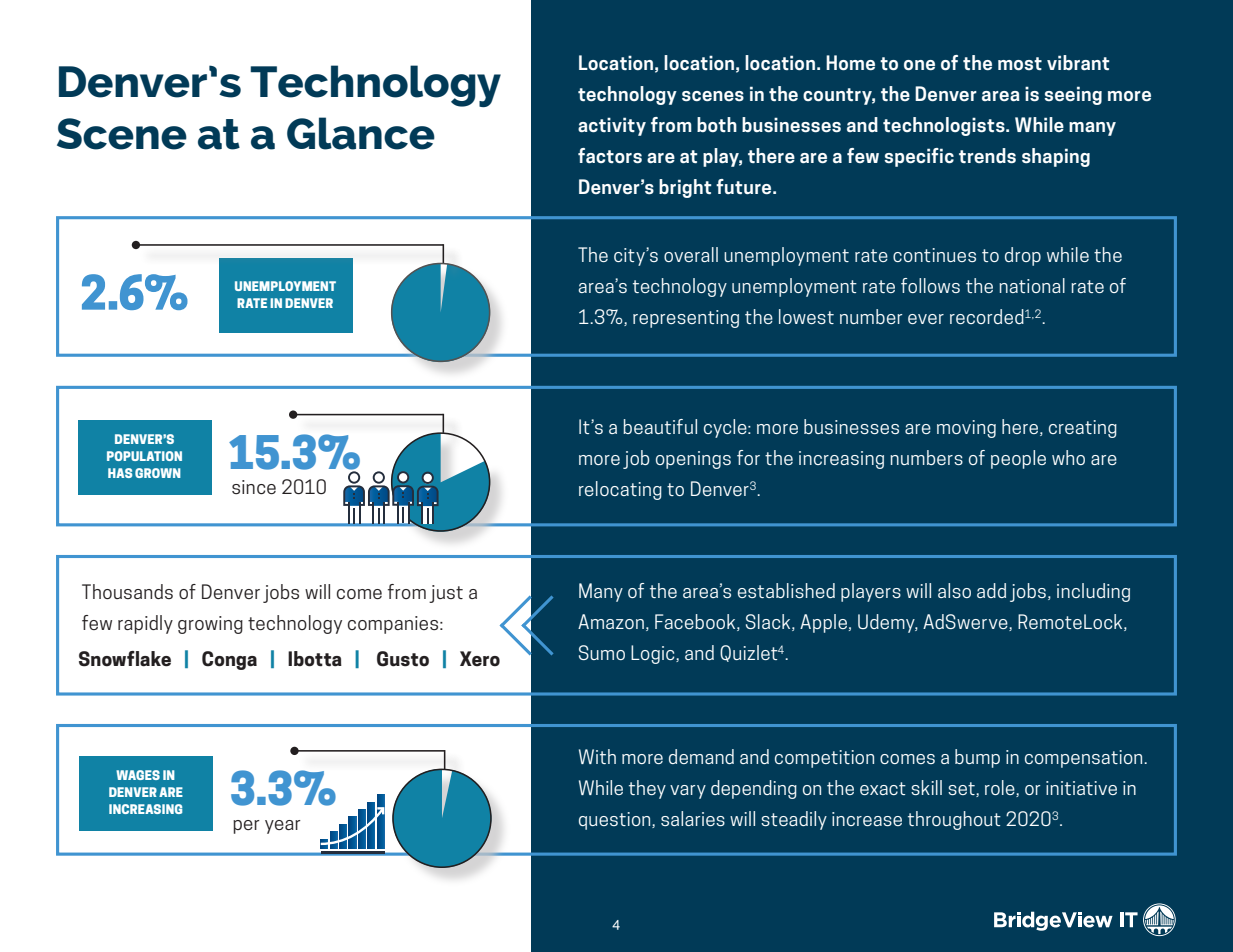  Describe the element at coordinates (991, 590) in the screenshot. I see `add` at that location.
